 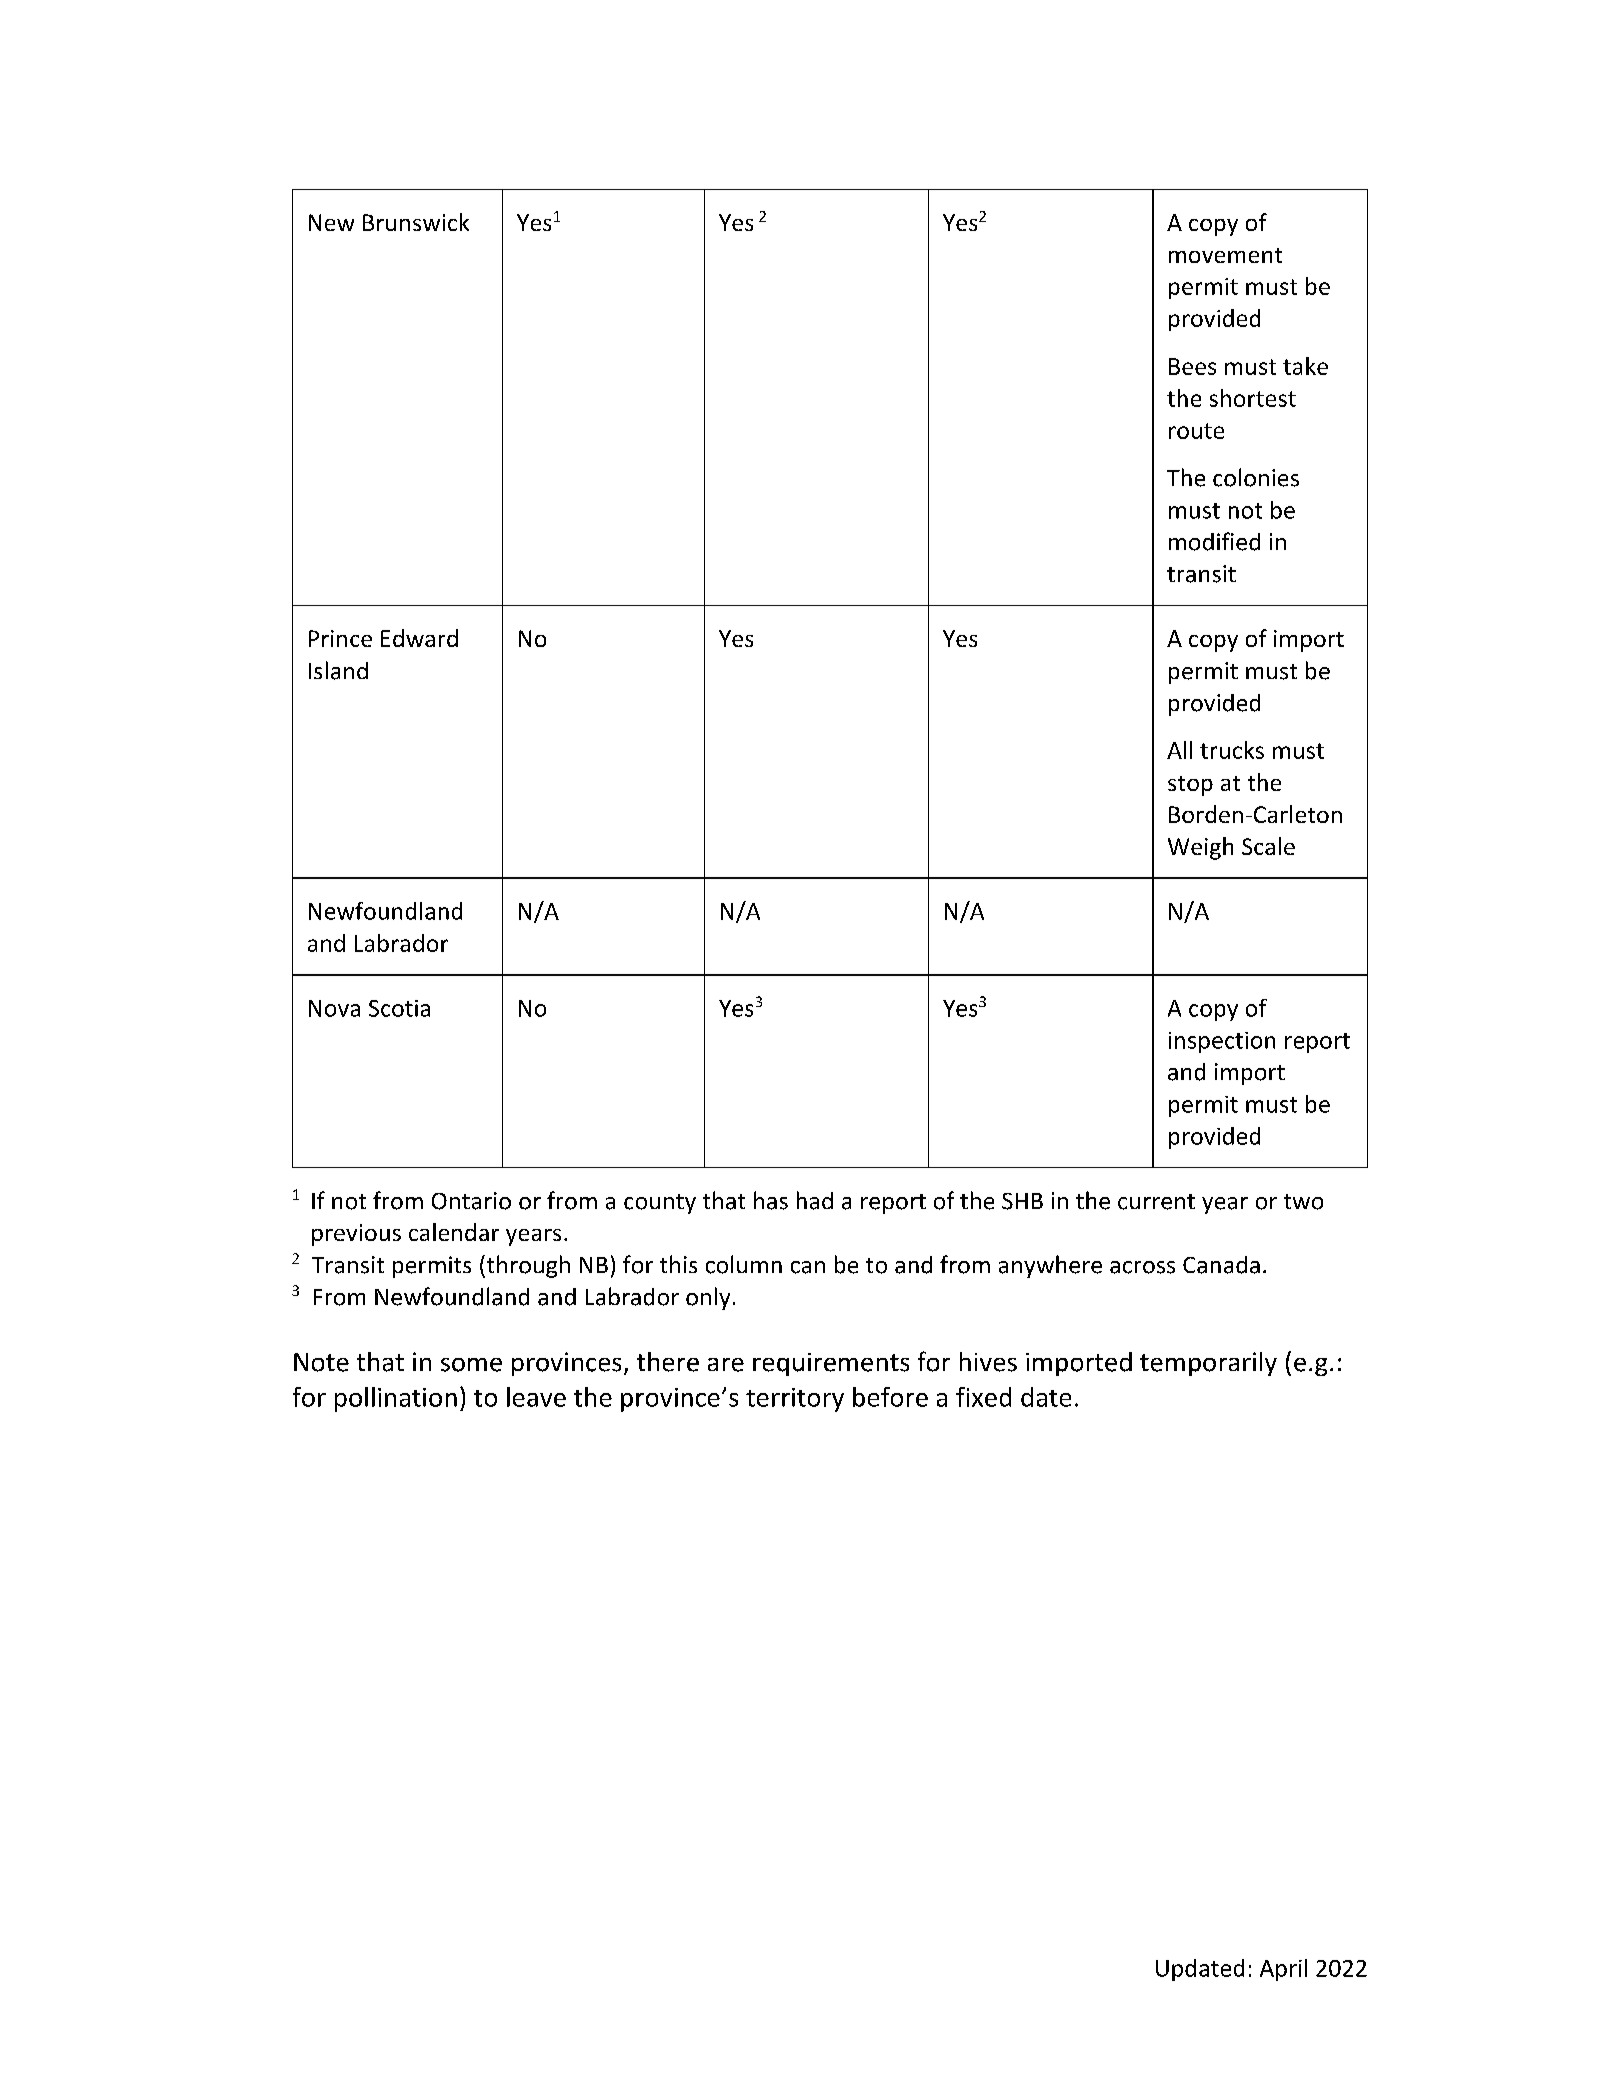 I want to click on inspection, so click(x=1222, y=1042).
